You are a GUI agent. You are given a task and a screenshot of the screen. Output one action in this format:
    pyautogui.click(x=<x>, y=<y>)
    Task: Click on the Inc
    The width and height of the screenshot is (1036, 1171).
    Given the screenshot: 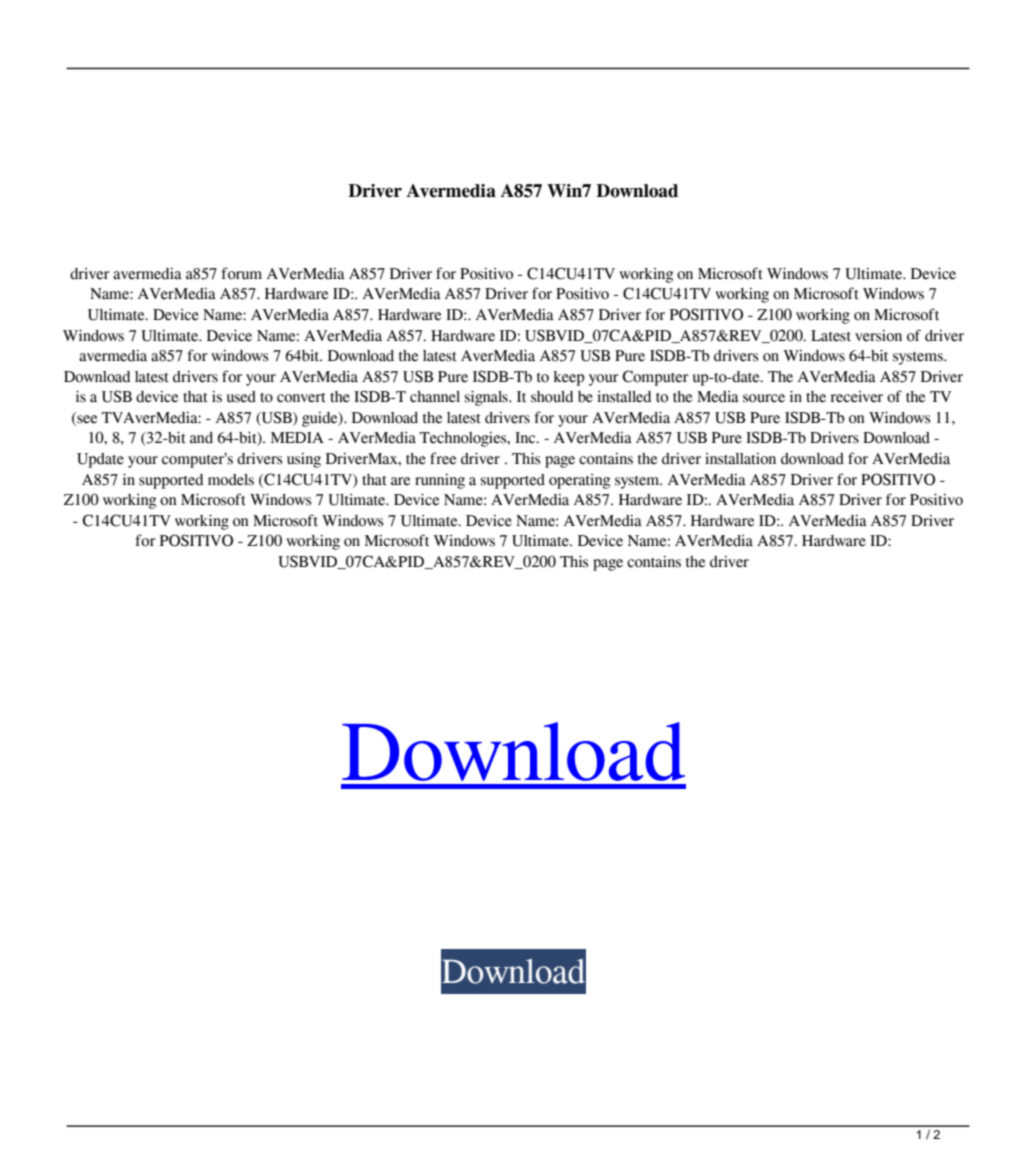 What is the action you would take?
    pyautogui.click(x=526, y=438)
